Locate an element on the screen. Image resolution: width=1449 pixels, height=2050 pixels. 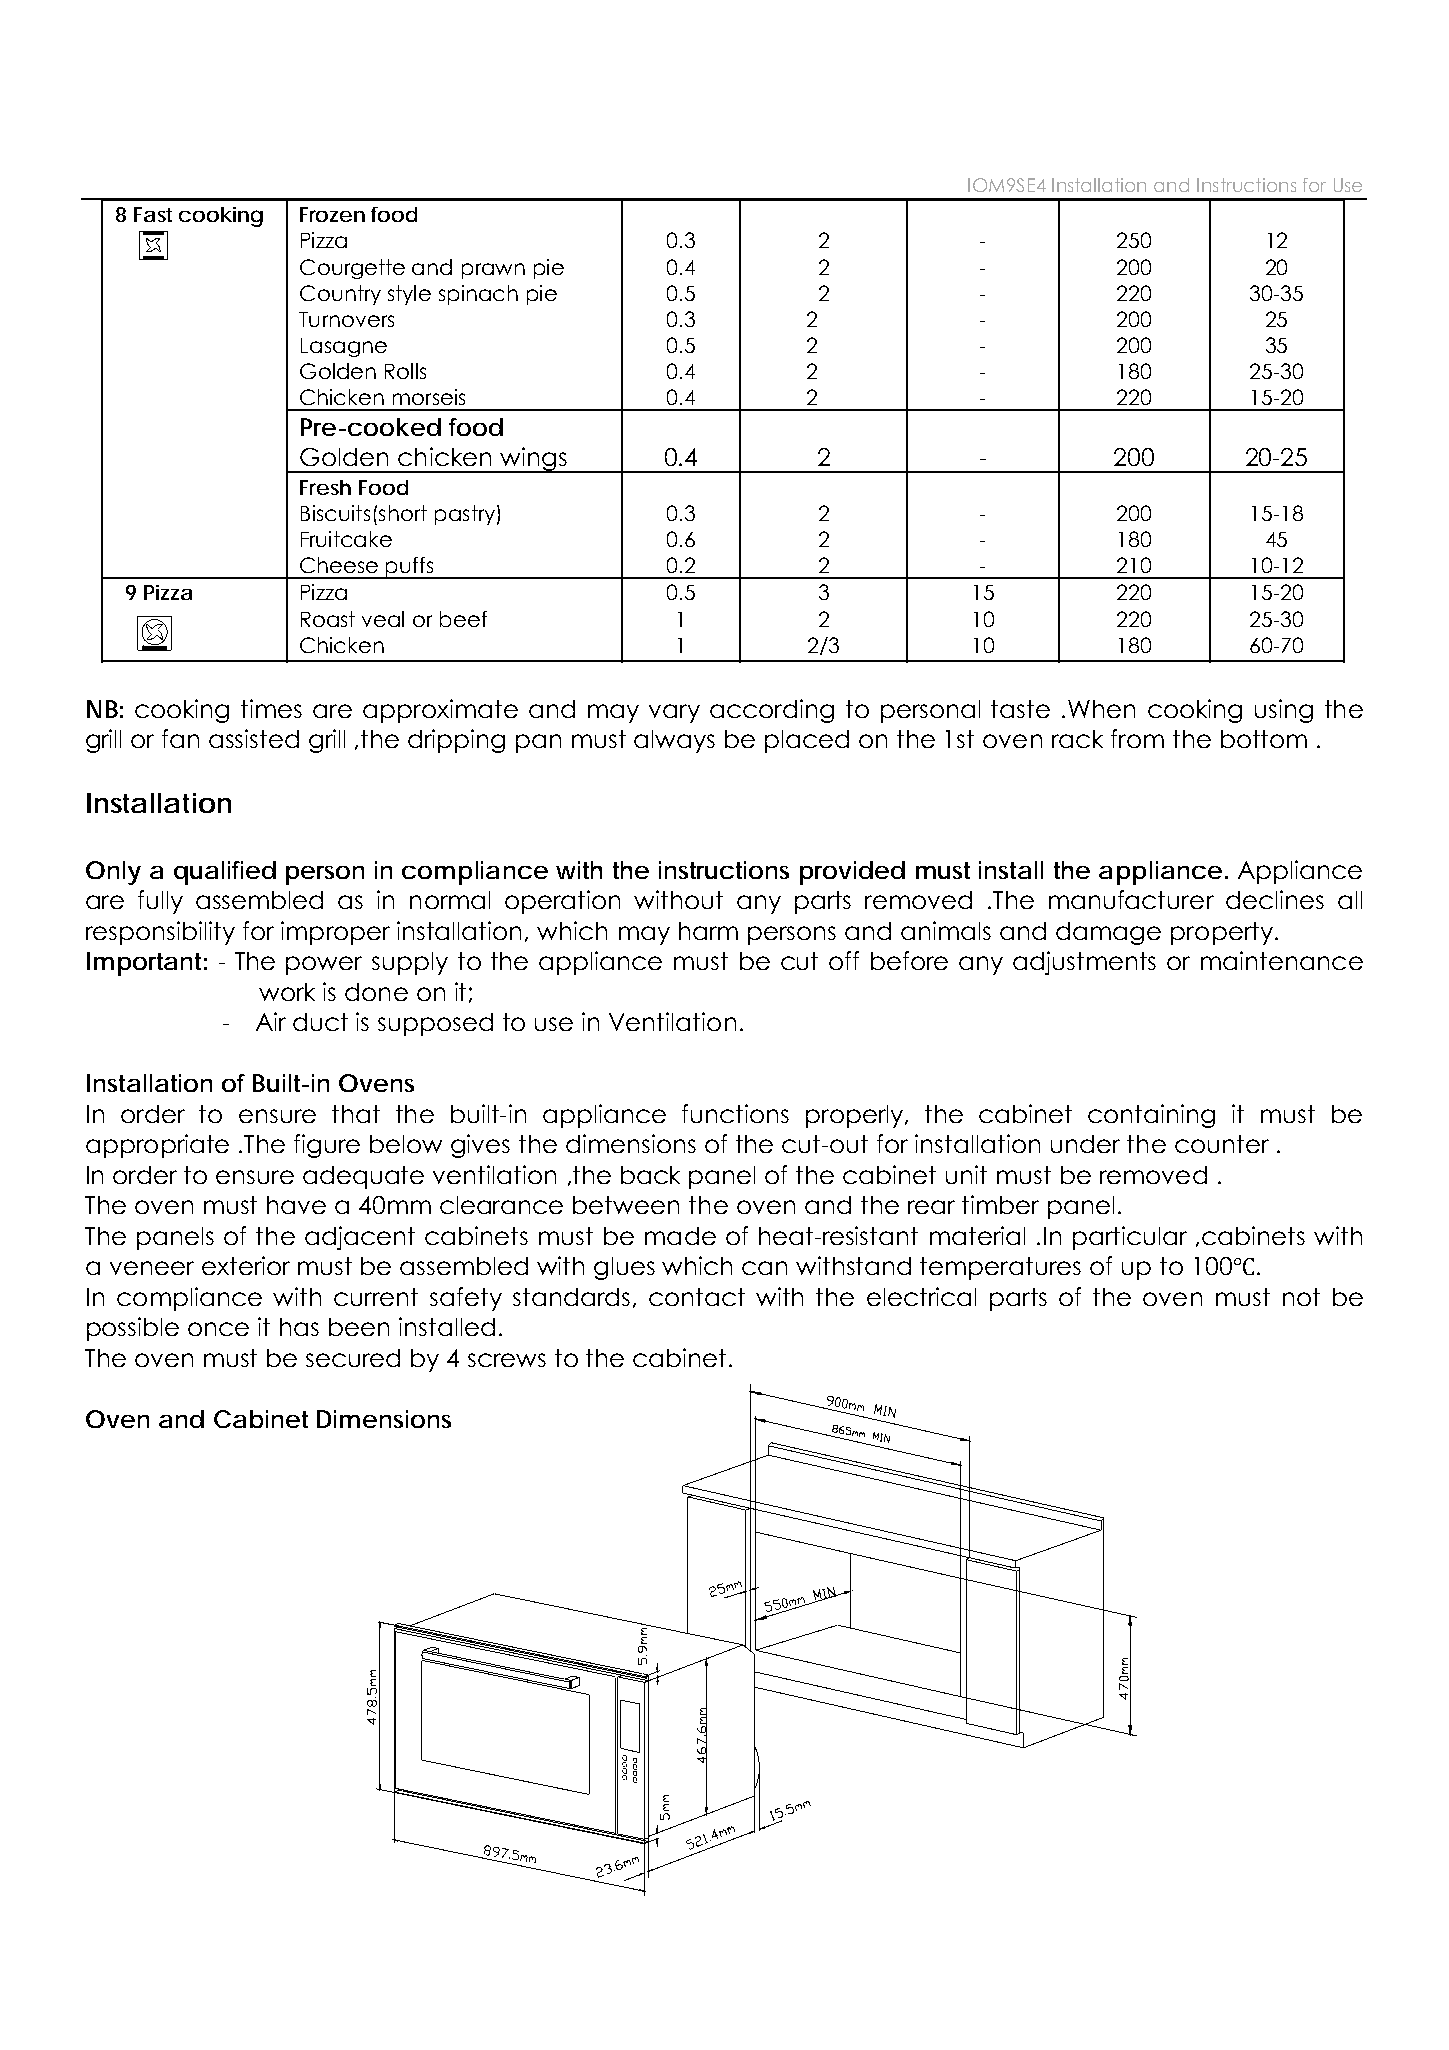
wings is located at coordinates (533, 460).
